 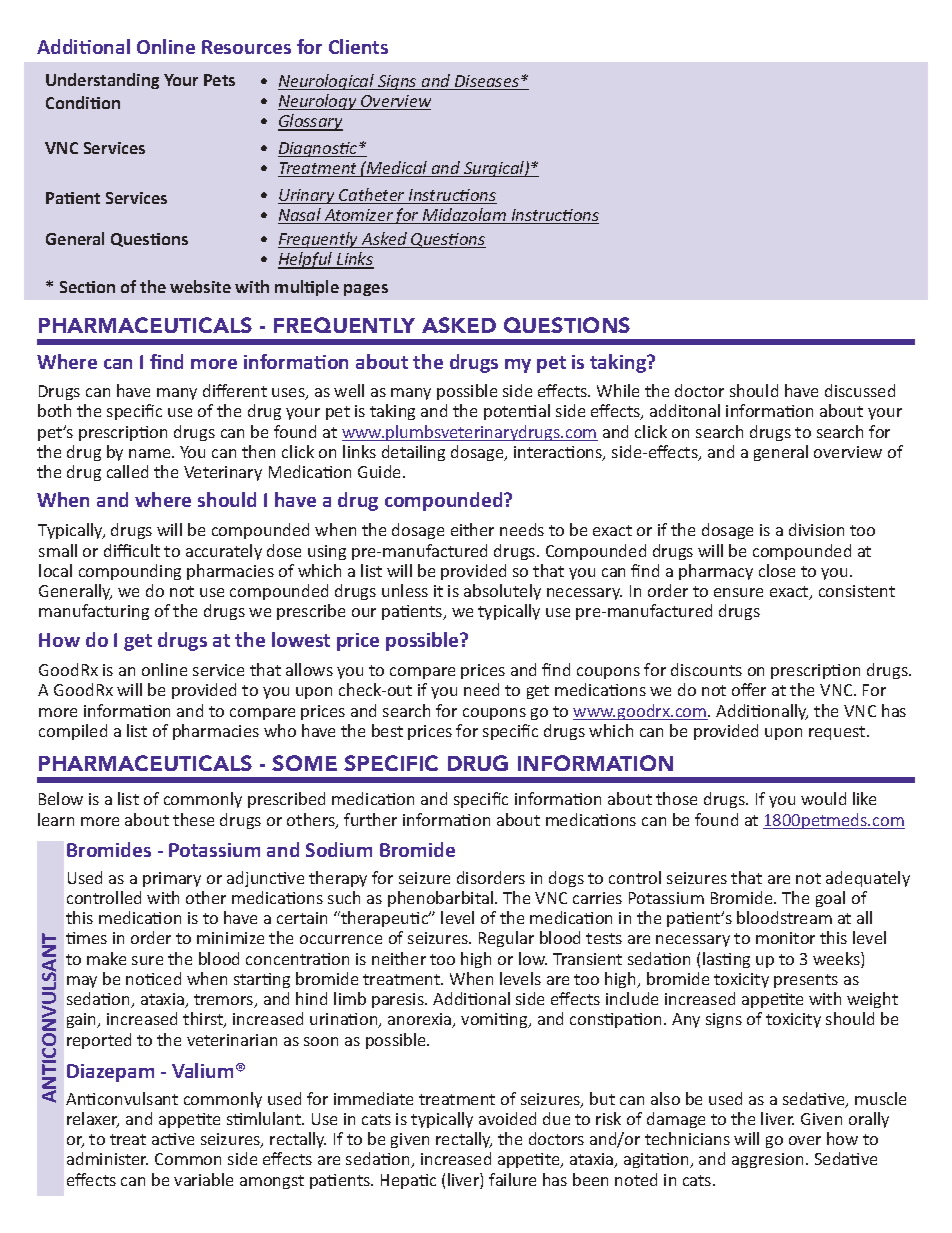 What do you see at coordinates (502, 592) in the document?
I see `absolutely` at bounding box center [502, 592].
